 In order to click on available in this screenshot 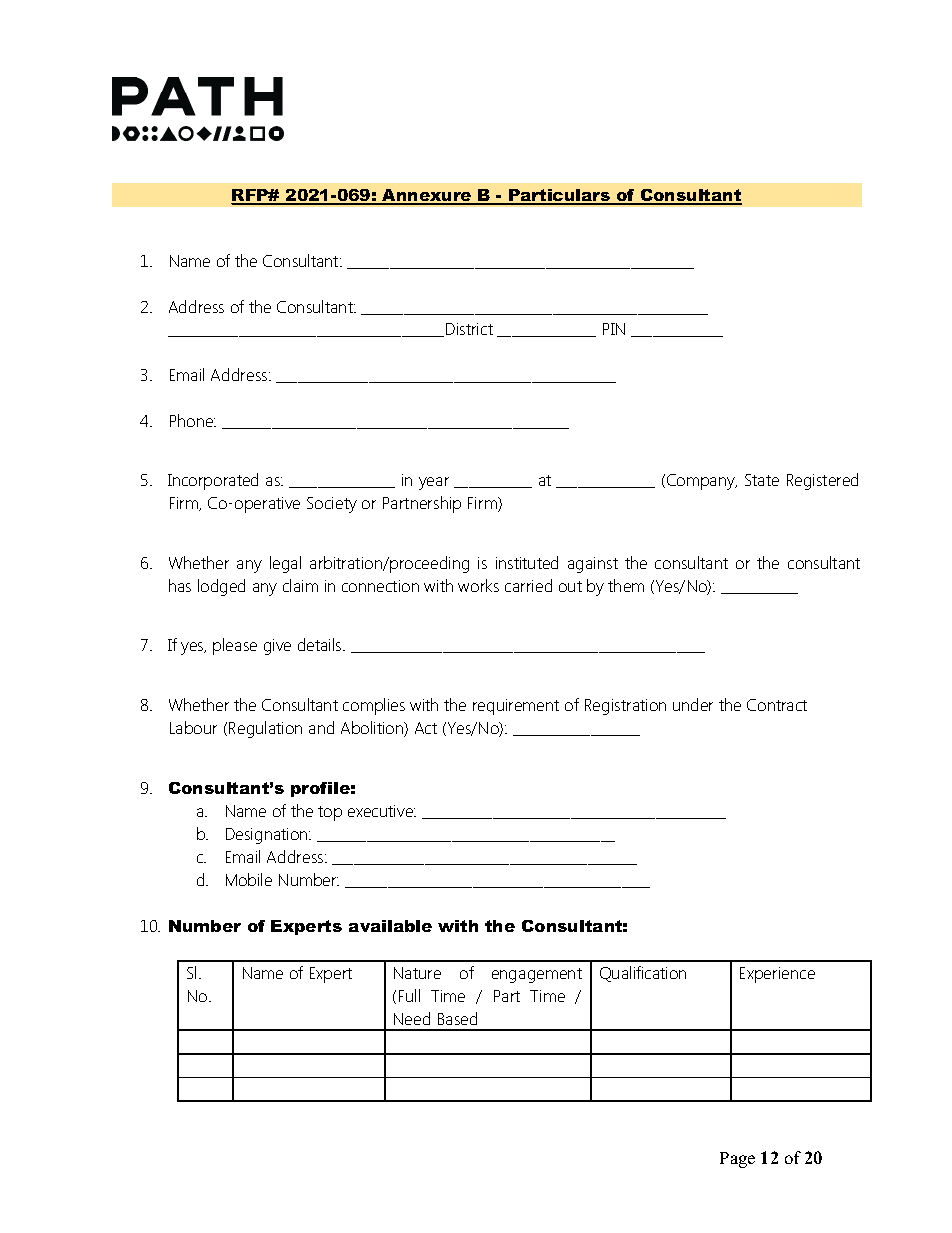, I will do `click(390, 926)`.
